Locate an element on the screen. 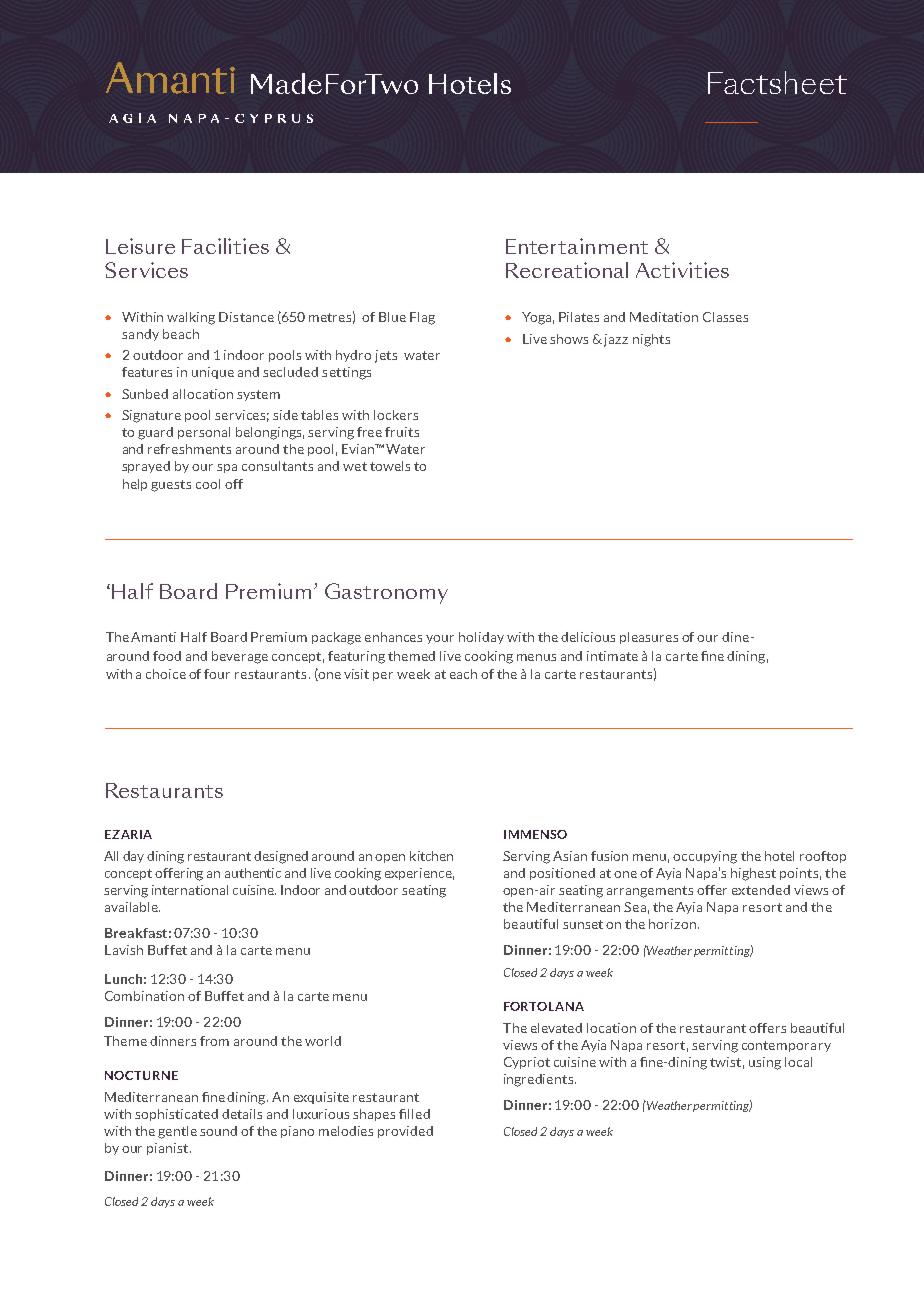 The width and height of the screenshot is (924, 1308). Facilities is located at coordinates (225, 246).
